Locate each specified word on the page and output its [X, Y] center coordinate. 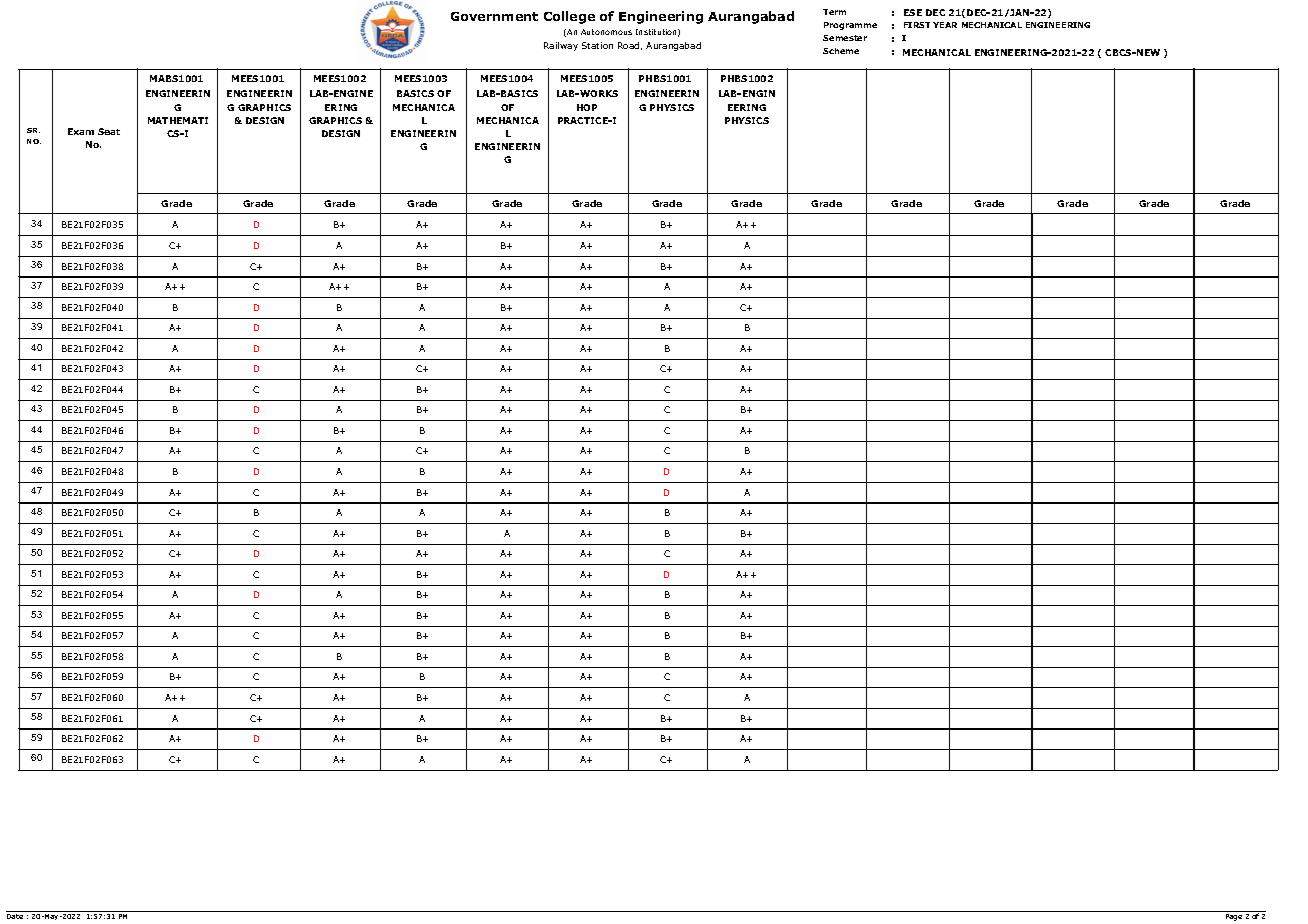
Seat [109, 131]
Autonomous [606, 32]
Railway [561, 46]
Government [494, 16]
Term [834, 12]
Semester [845, 38]
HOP [587, 107]
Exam [81, 131]
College [569, 17]
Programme [850, 26]
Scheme [841, 51]
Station [597, 45]
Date [15, 916]
